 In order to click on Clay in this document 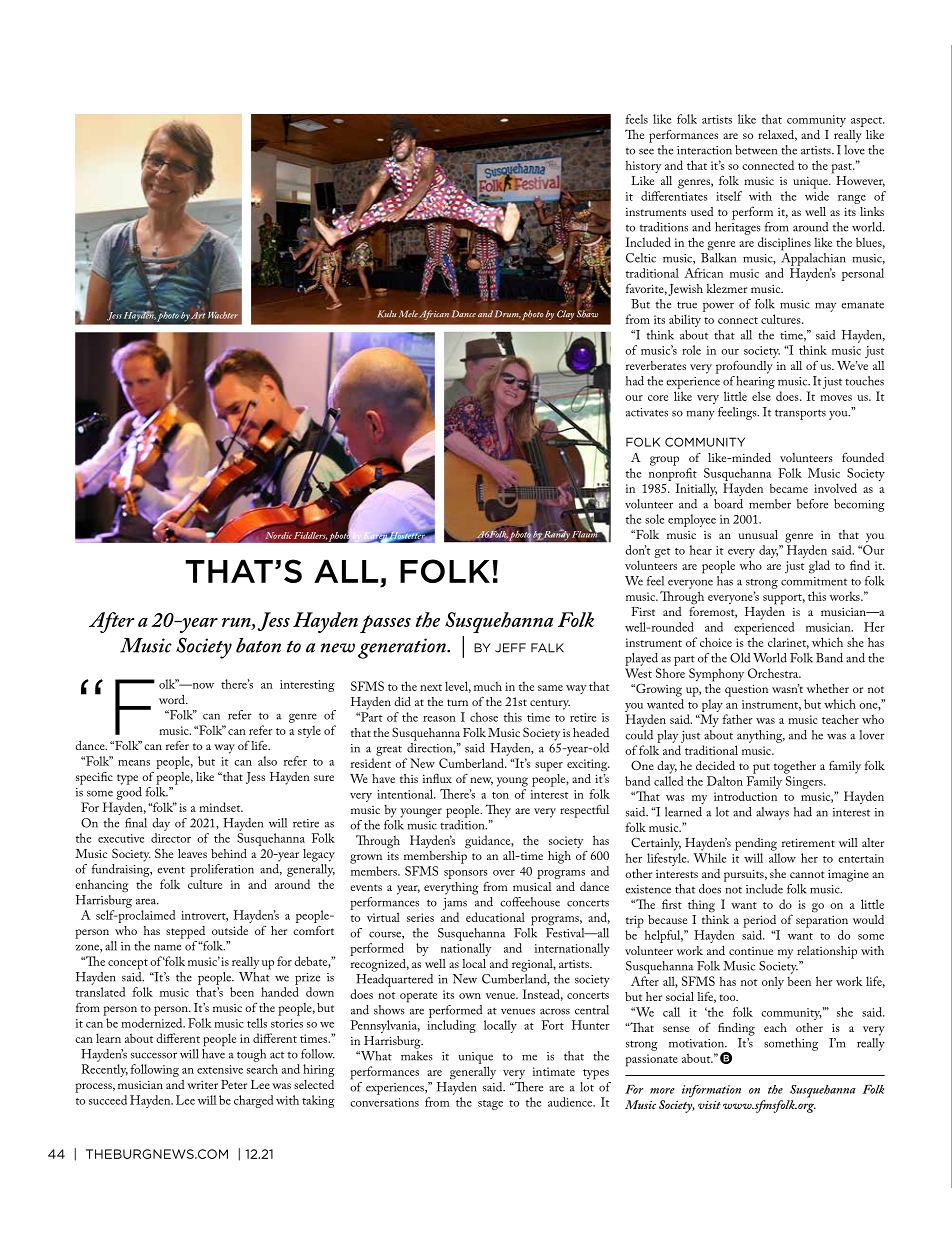, I will do `click(565, 315)`.
